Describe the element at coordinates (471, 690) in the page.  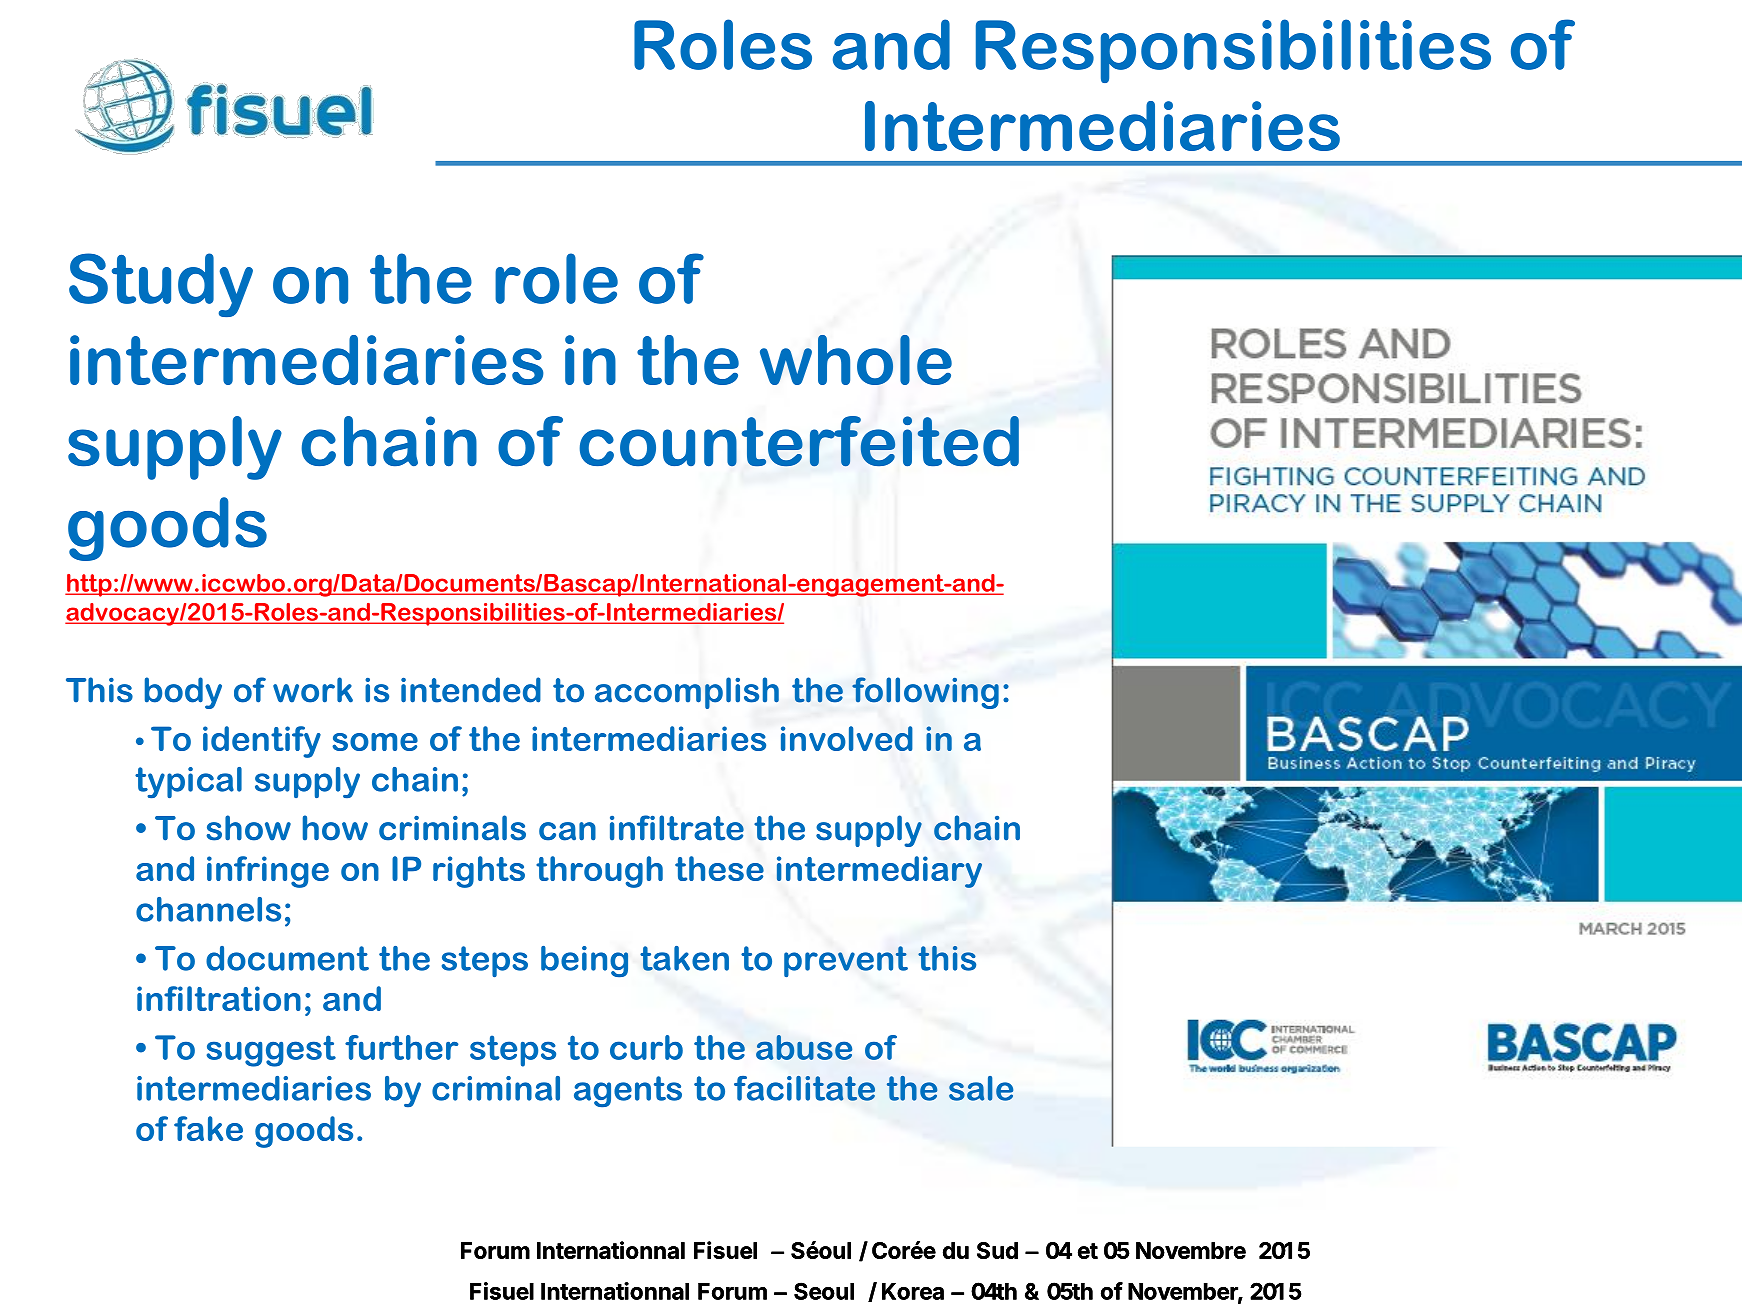
I see `intended` at that location.
